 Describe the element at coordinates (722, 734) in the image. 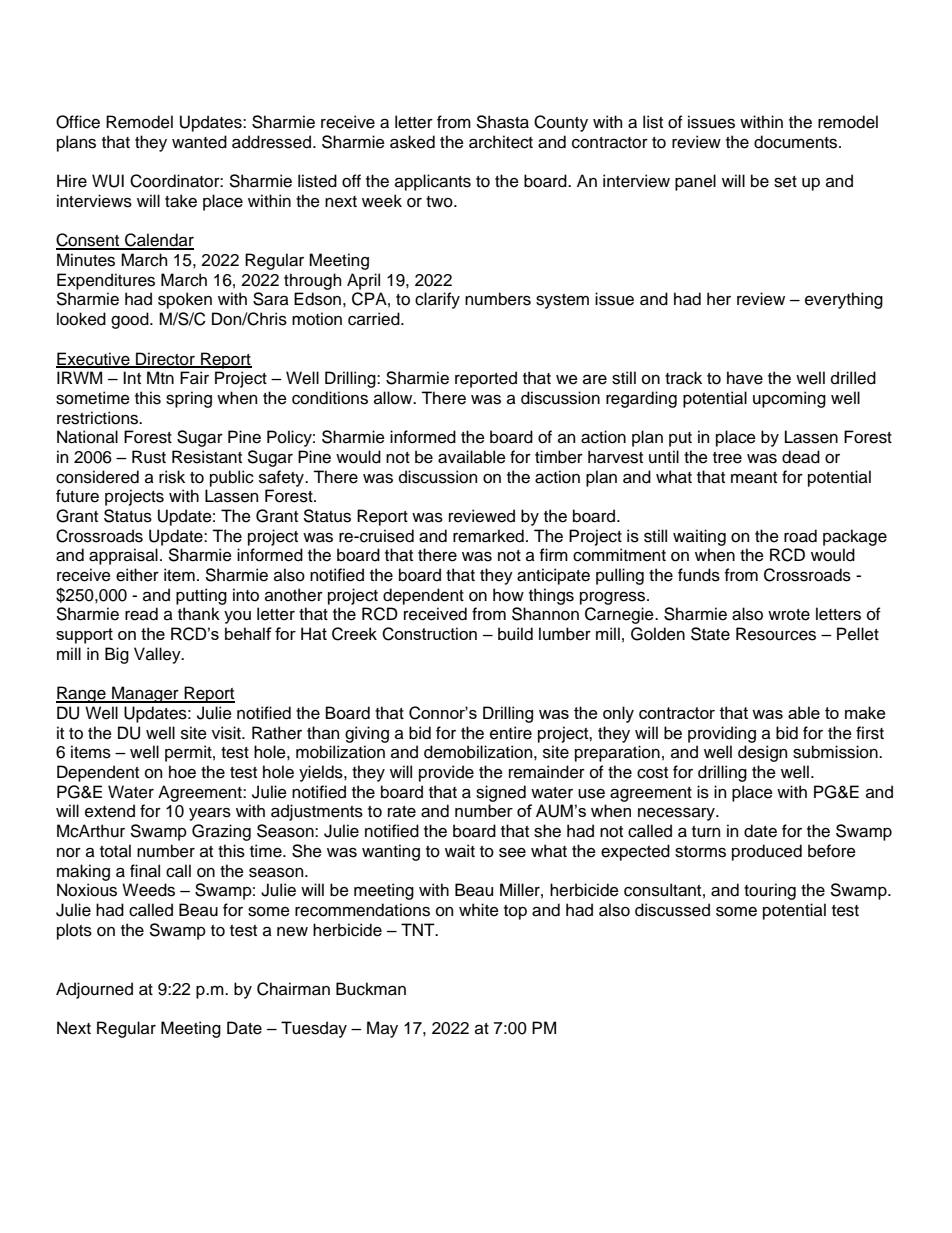

I see `providing` at that location.
